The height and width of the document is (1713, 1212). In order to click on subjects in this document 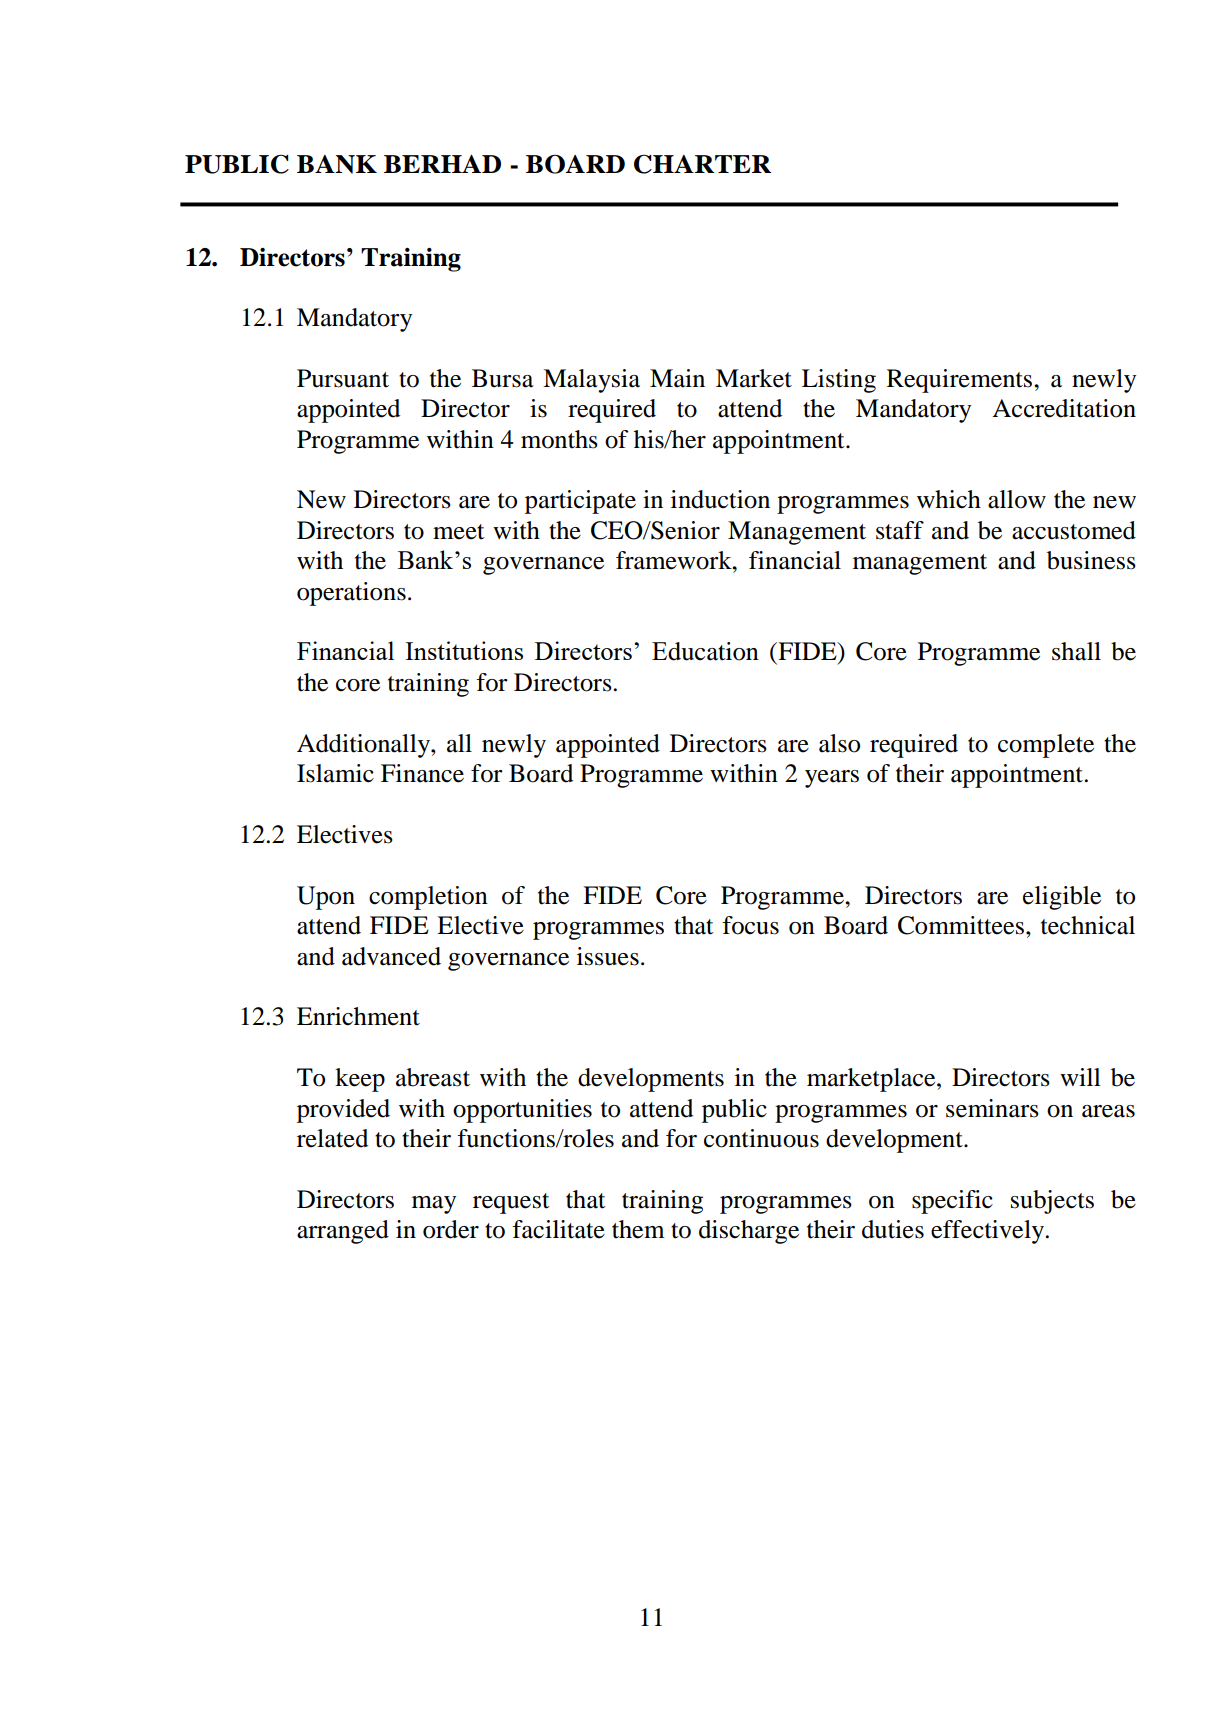, I will do `click(1052, 1202)`.
